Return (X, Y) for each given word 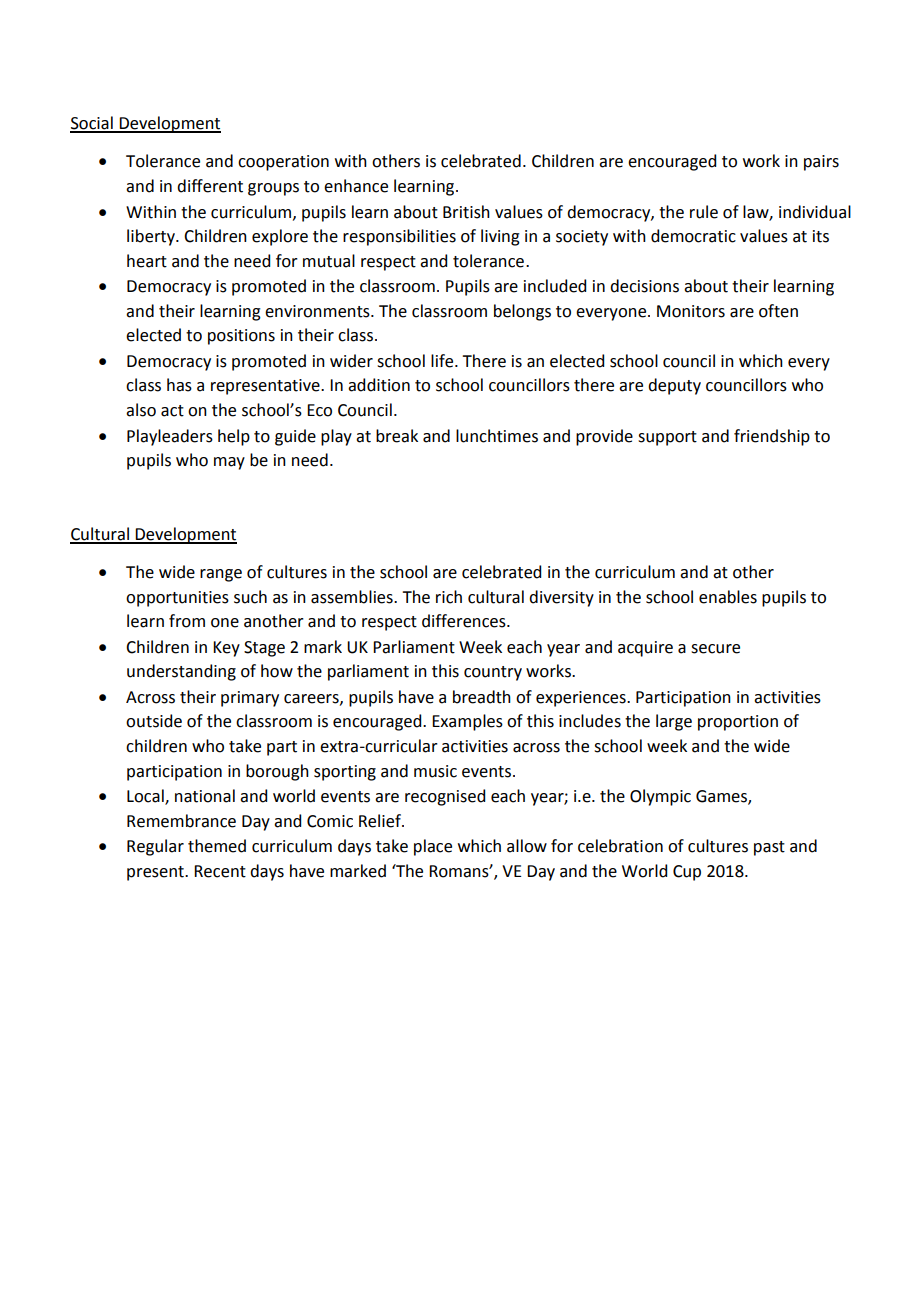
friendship (772, 437)
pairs (821, 163)
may (229, 463)
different (210, 186)
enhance (356, 186)
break (397, 436)
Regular (155, 847)
